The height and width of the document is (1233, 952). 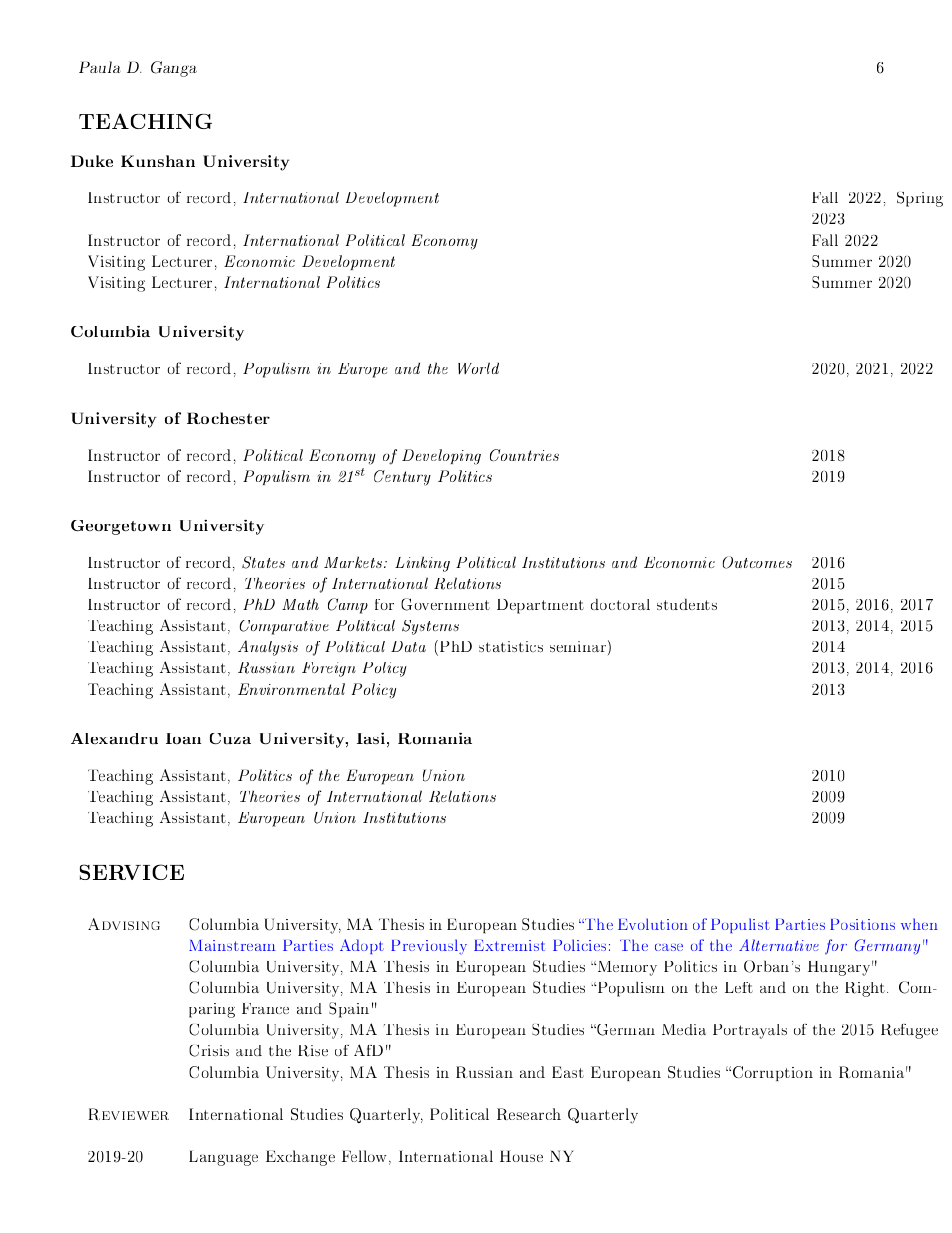 What do you see at coordinates (268, 648) in the document?
I see `Analysis` at bounding box center [268, 648].
